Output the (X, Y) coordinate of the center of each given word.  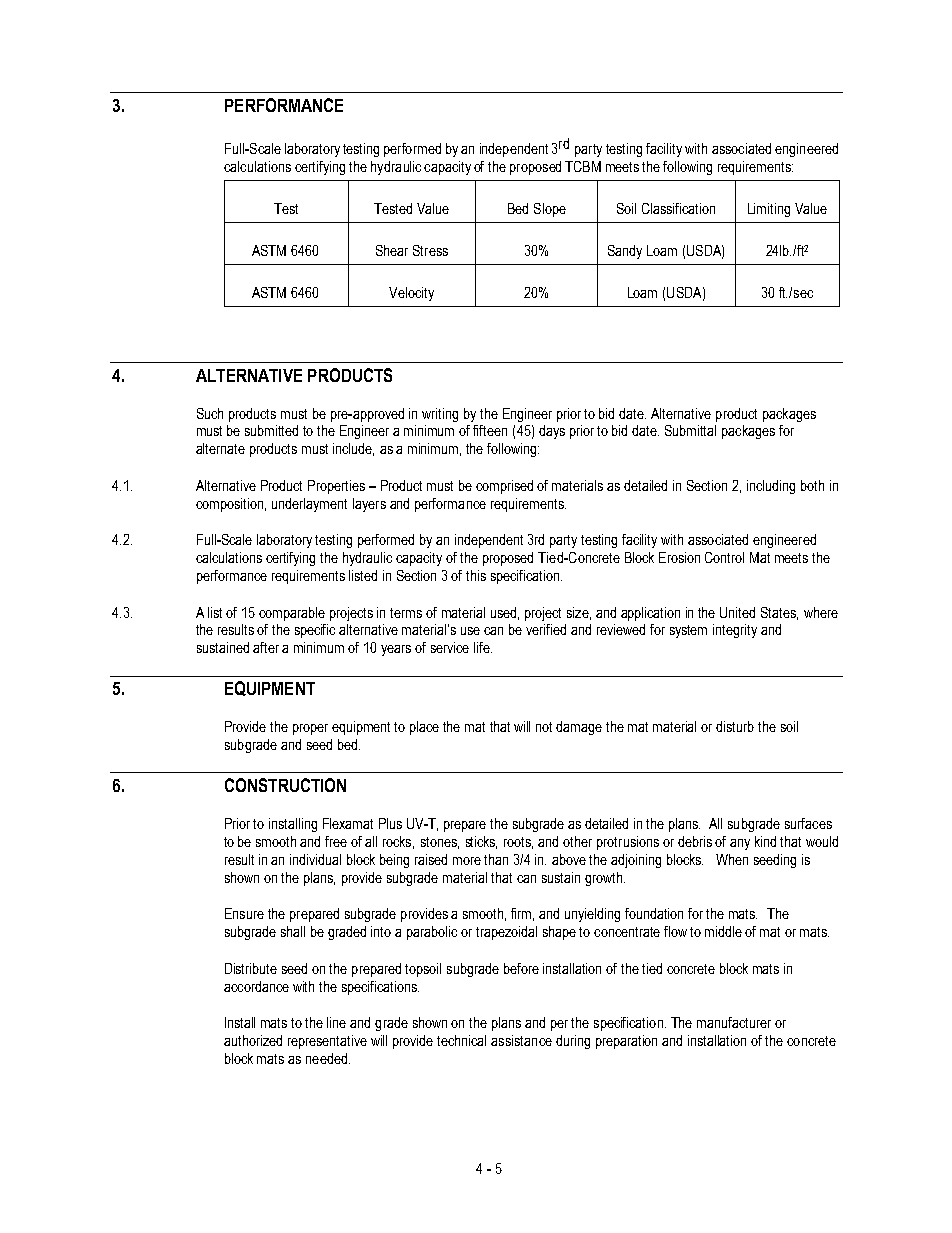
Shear (392, 250)
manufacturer (734, 1022)
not (544, 727)
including (771, 487)
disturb (735, 726)
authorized (253, 1040)
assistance (521, 1040)
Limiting (769, 210)
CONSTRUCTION (285, 785)
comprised (504, 487)
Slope (550, 210)
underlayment (309, 505)
